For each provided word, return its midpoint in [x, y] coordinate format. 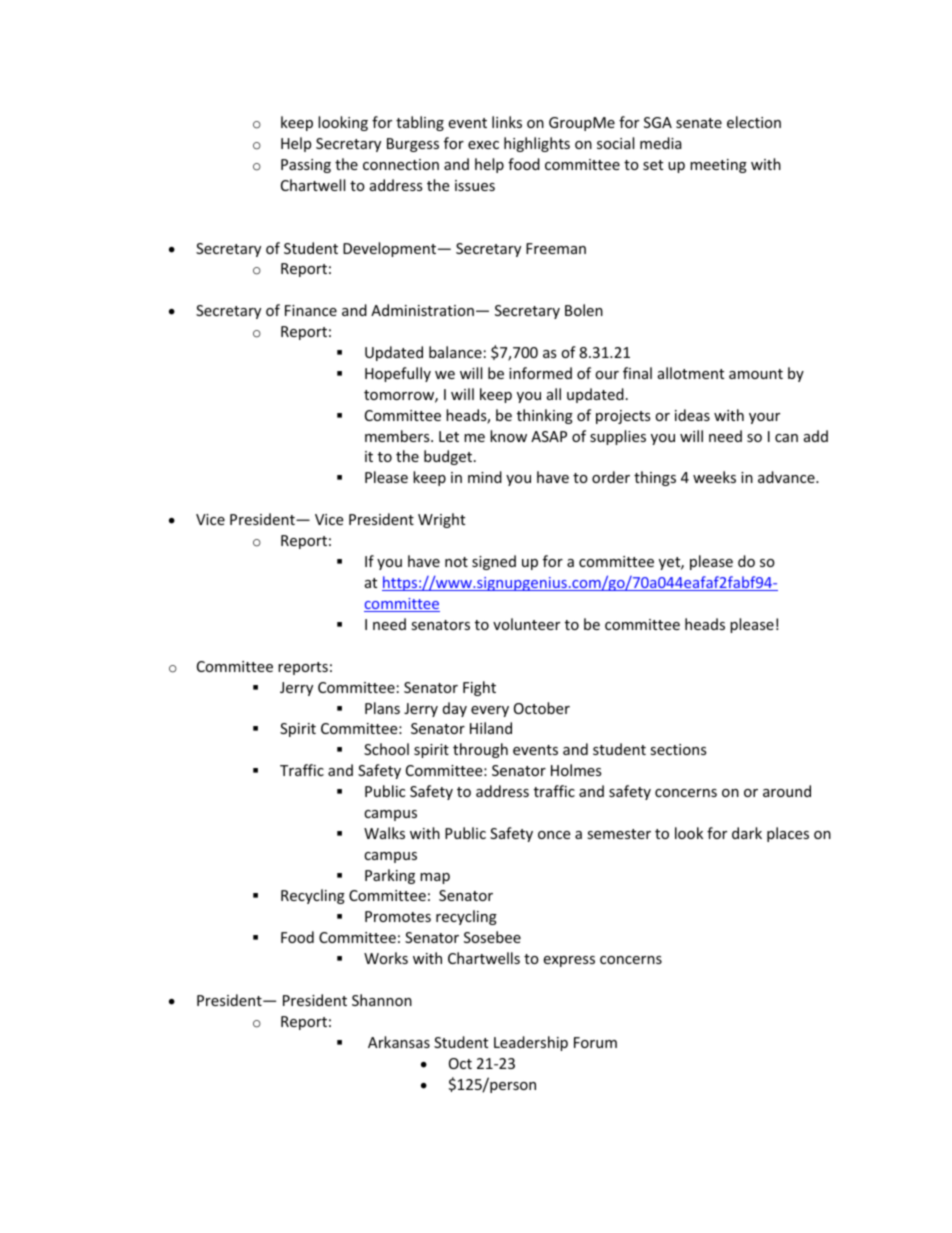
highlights [537, 144]
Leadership [531, 1043]
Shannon [382, 1000]
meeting [718, 166]
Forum [595, 1042]
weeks [714, 477]
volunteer [526, 624]
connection [401, 164]
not [456, 562]
